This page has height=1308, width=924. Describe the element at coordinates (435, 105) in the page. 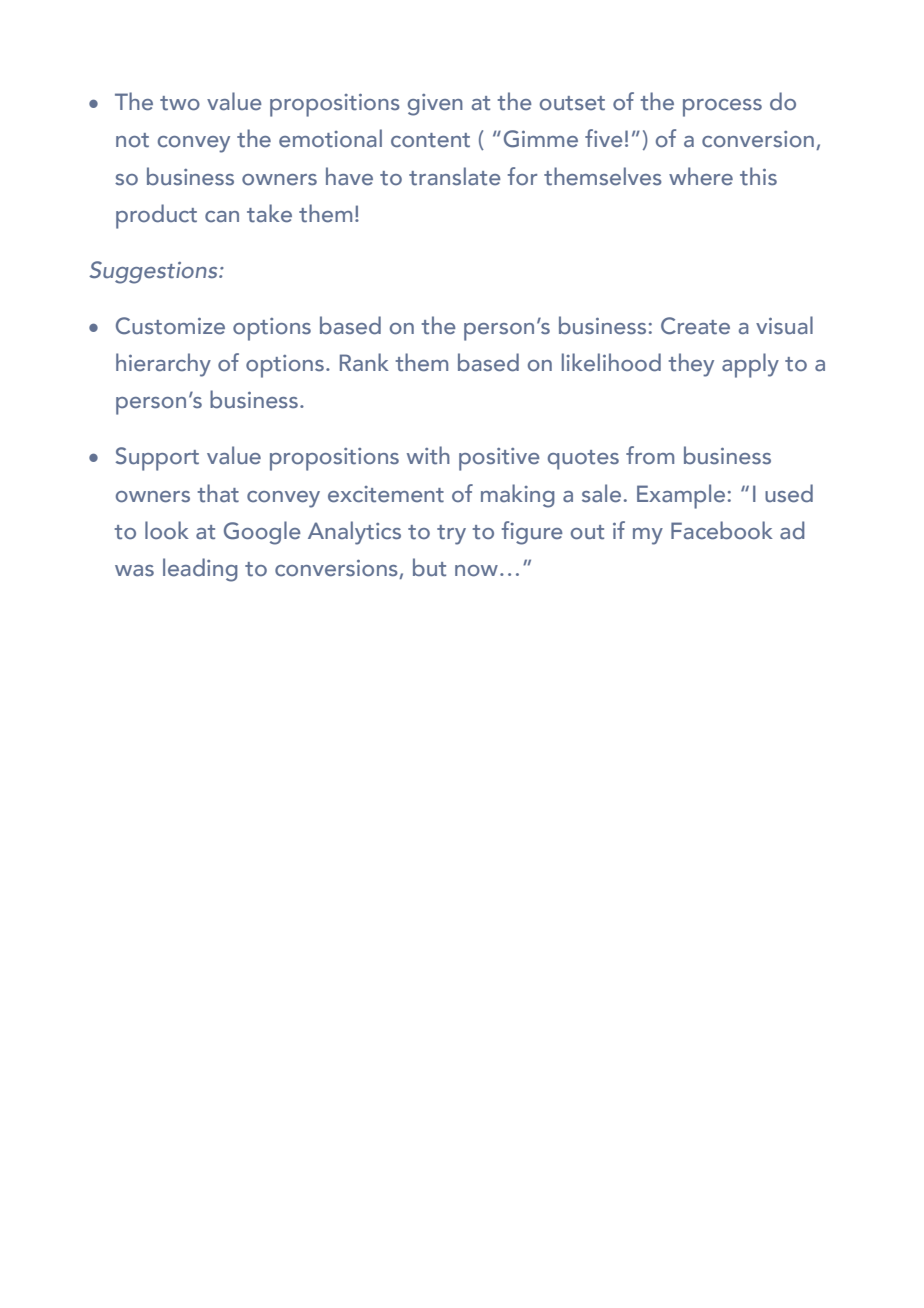

I see `given` at that location.
